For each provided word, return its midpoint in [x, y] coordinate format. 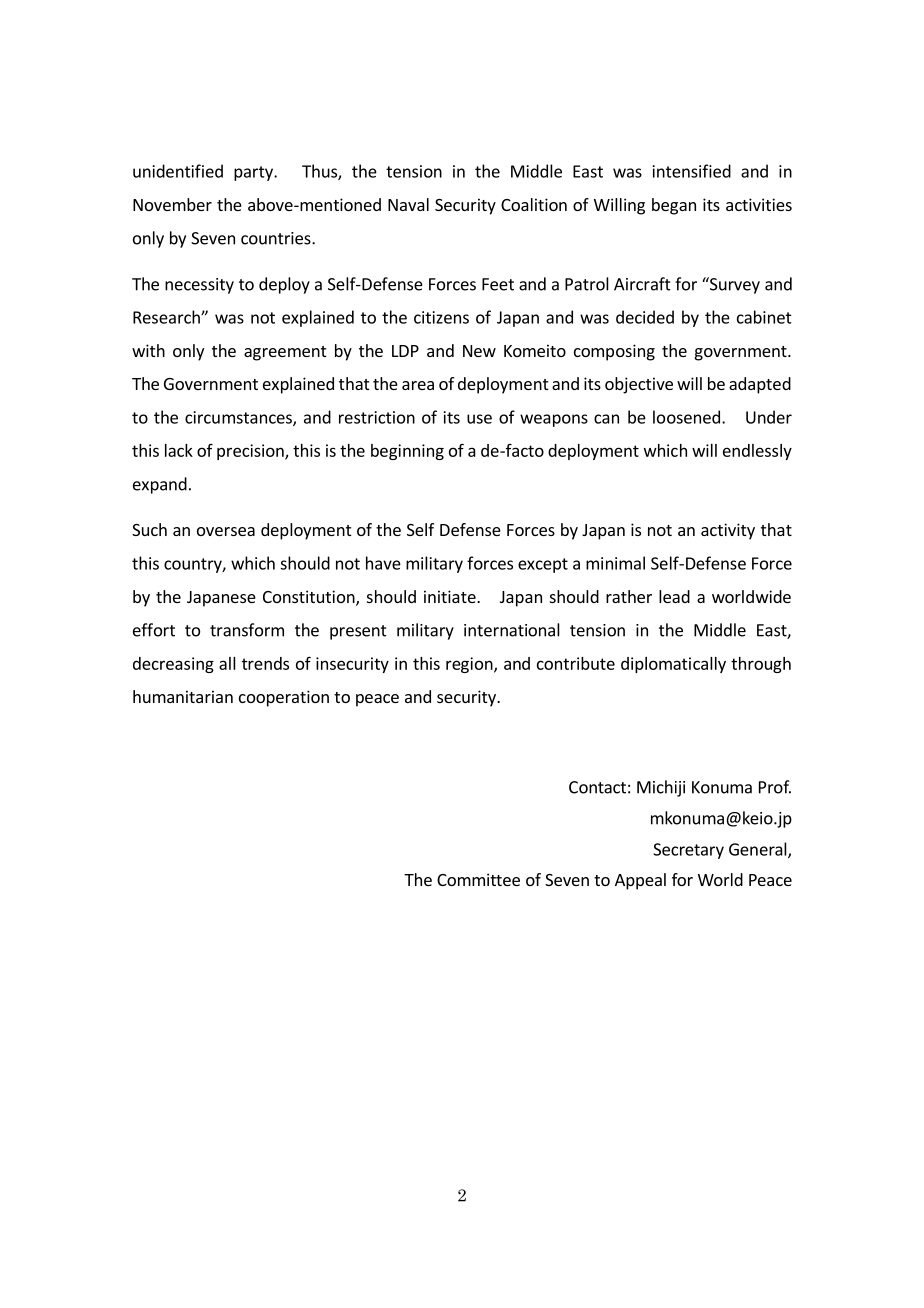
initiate [451, 596]
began [674, 206]
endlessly [757, 452]
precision [251, 452]
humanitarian [183, 696]
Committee [478, 879]
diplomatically [673, 665]
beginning [407, 452]
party [254, 173]
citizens [441, 317]
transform [247, 630]
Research [167, 317]
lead [674, 596]
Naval [408, 204]
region [470, 665]
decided [645, 317]
